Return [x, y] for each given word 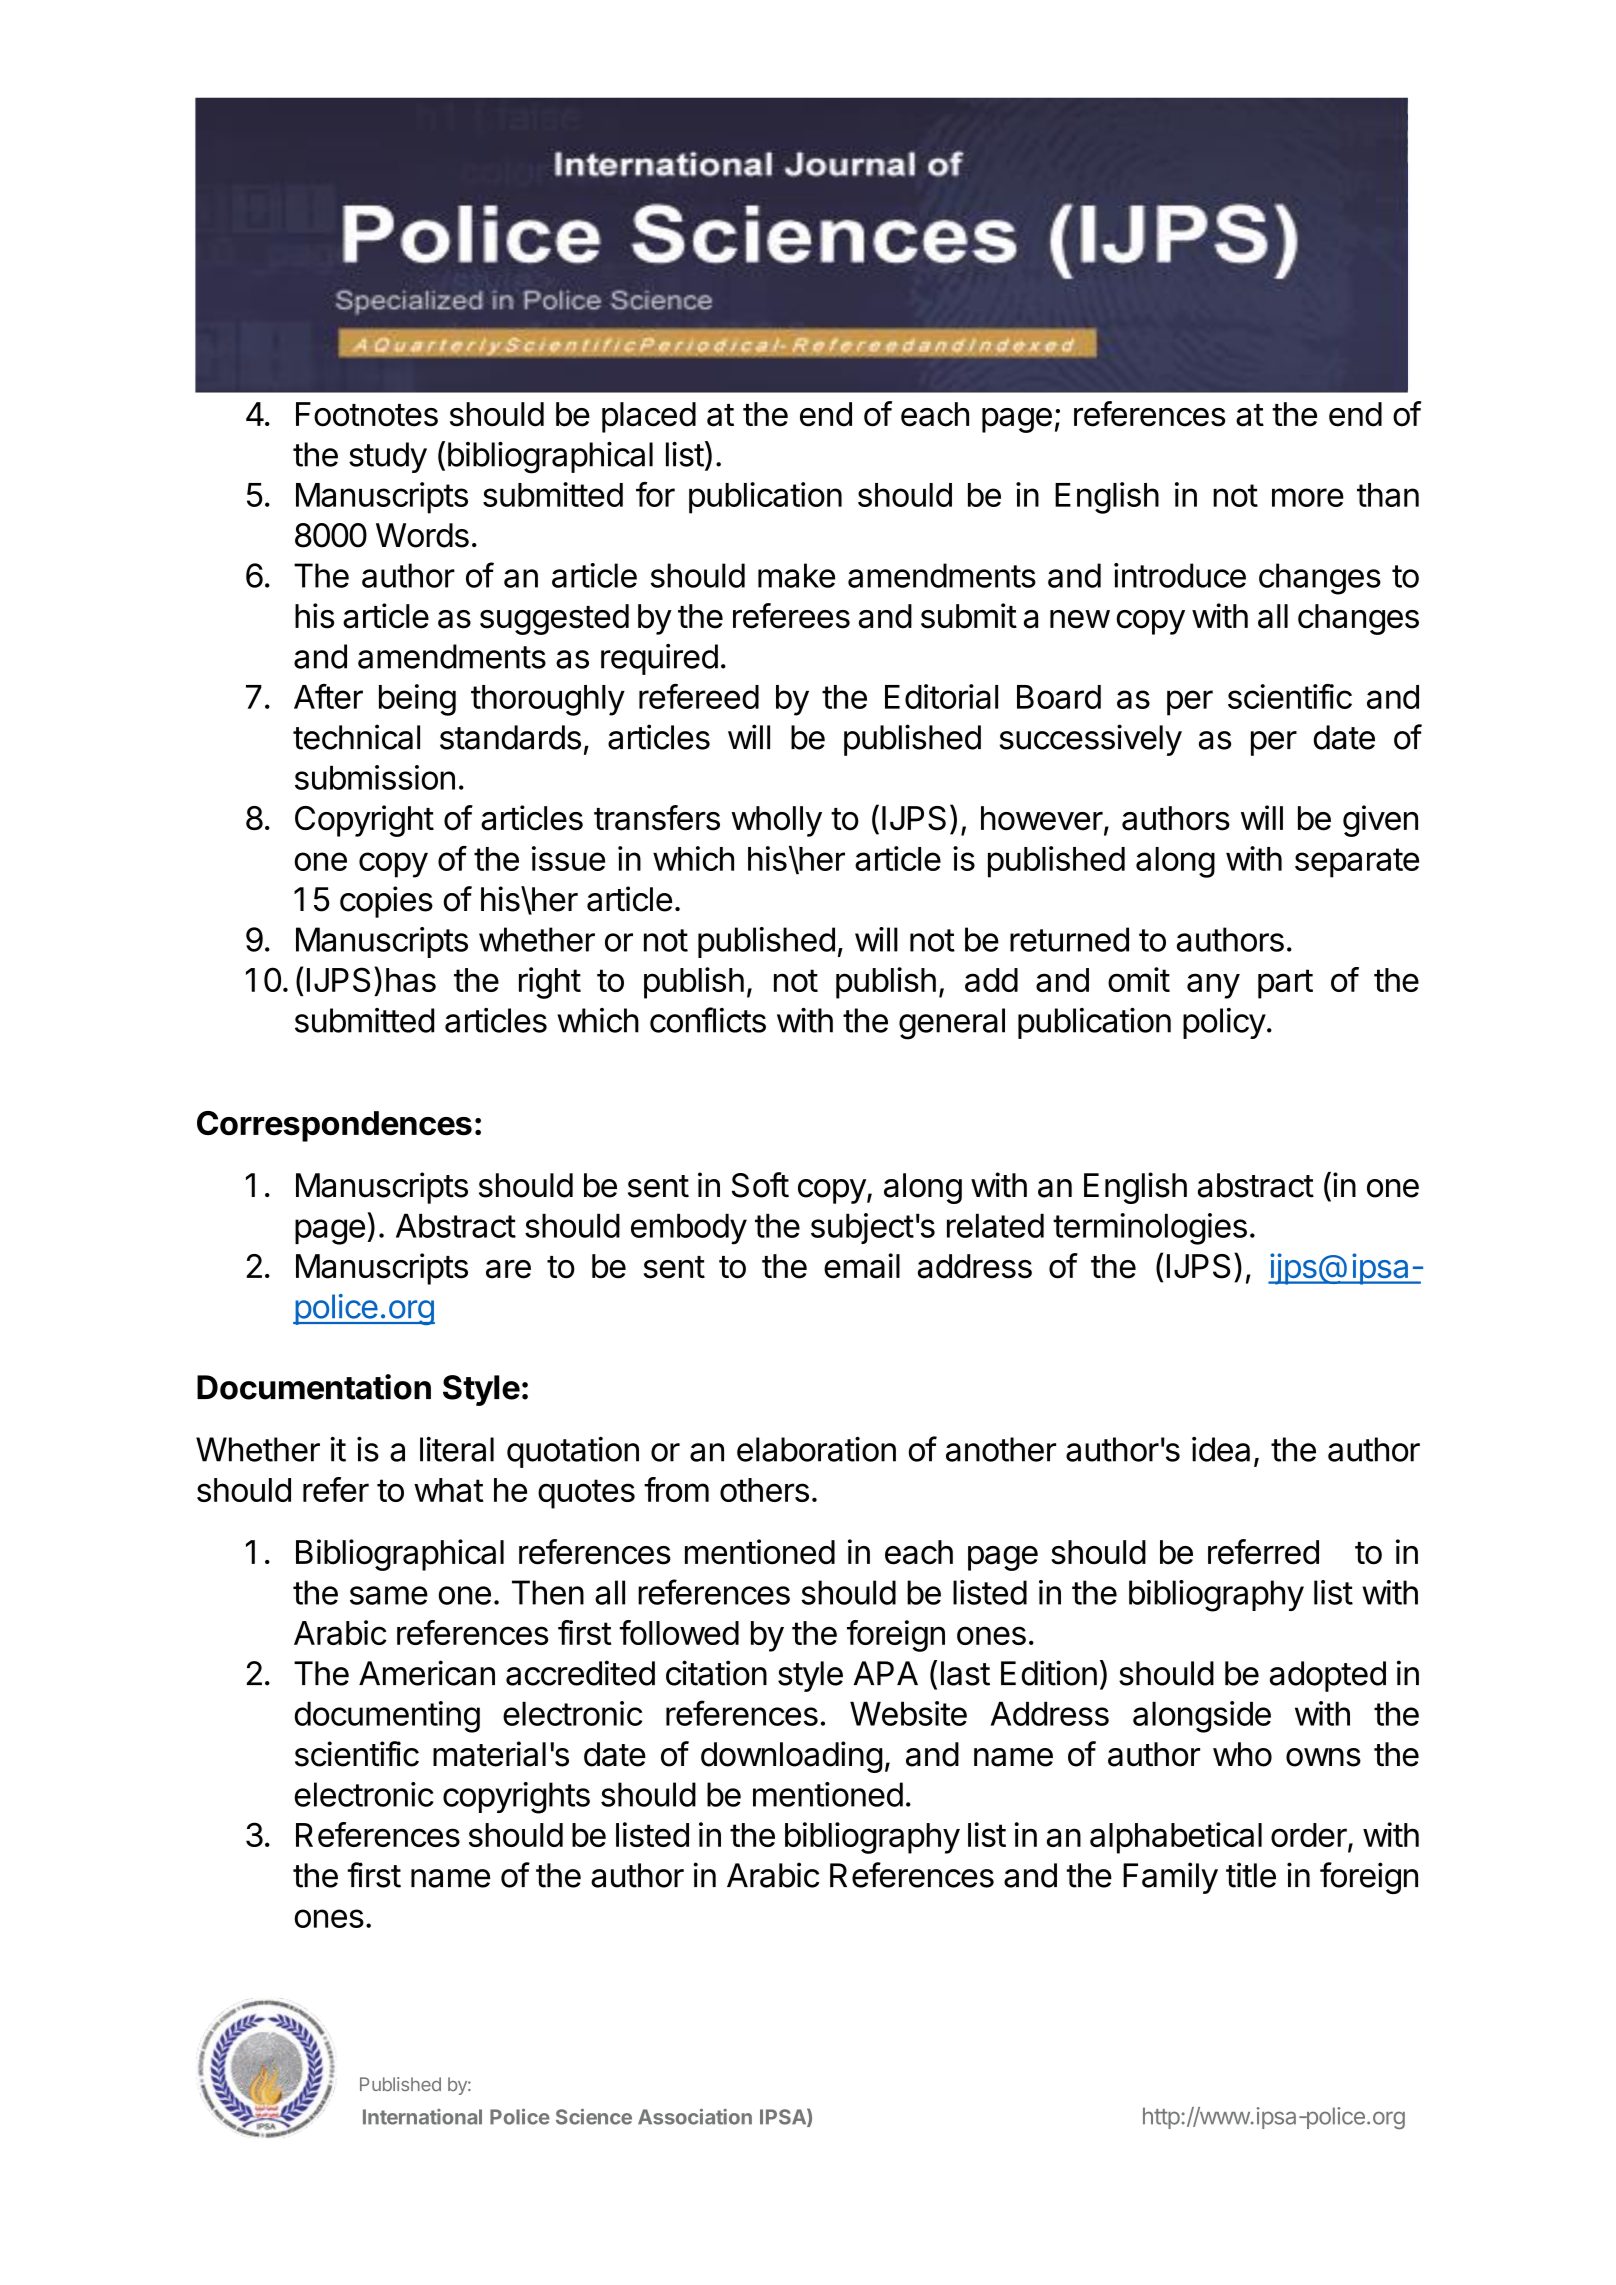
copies [386, 902]
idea [1221, 1449]
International [422, 2117]
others [764, 1490]
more [1308, 497]
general [952, 1024]
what [449, 1490]
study [388, 457]
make [796, 575]
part [1285, 984]
